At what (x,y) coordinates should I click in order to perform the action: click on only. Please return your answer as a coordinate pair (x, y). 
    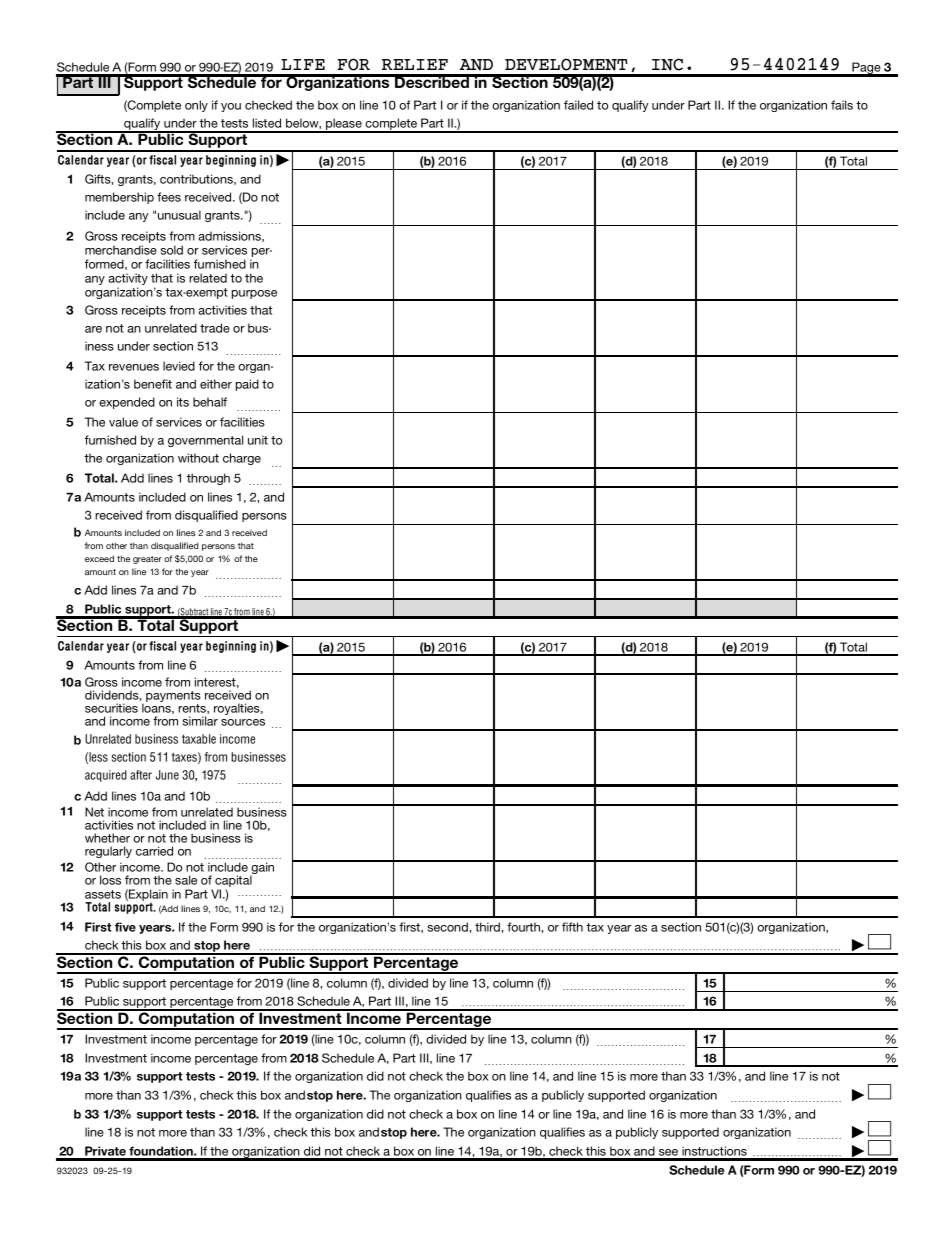
    Looking at the image, I should click on (196, 106).
